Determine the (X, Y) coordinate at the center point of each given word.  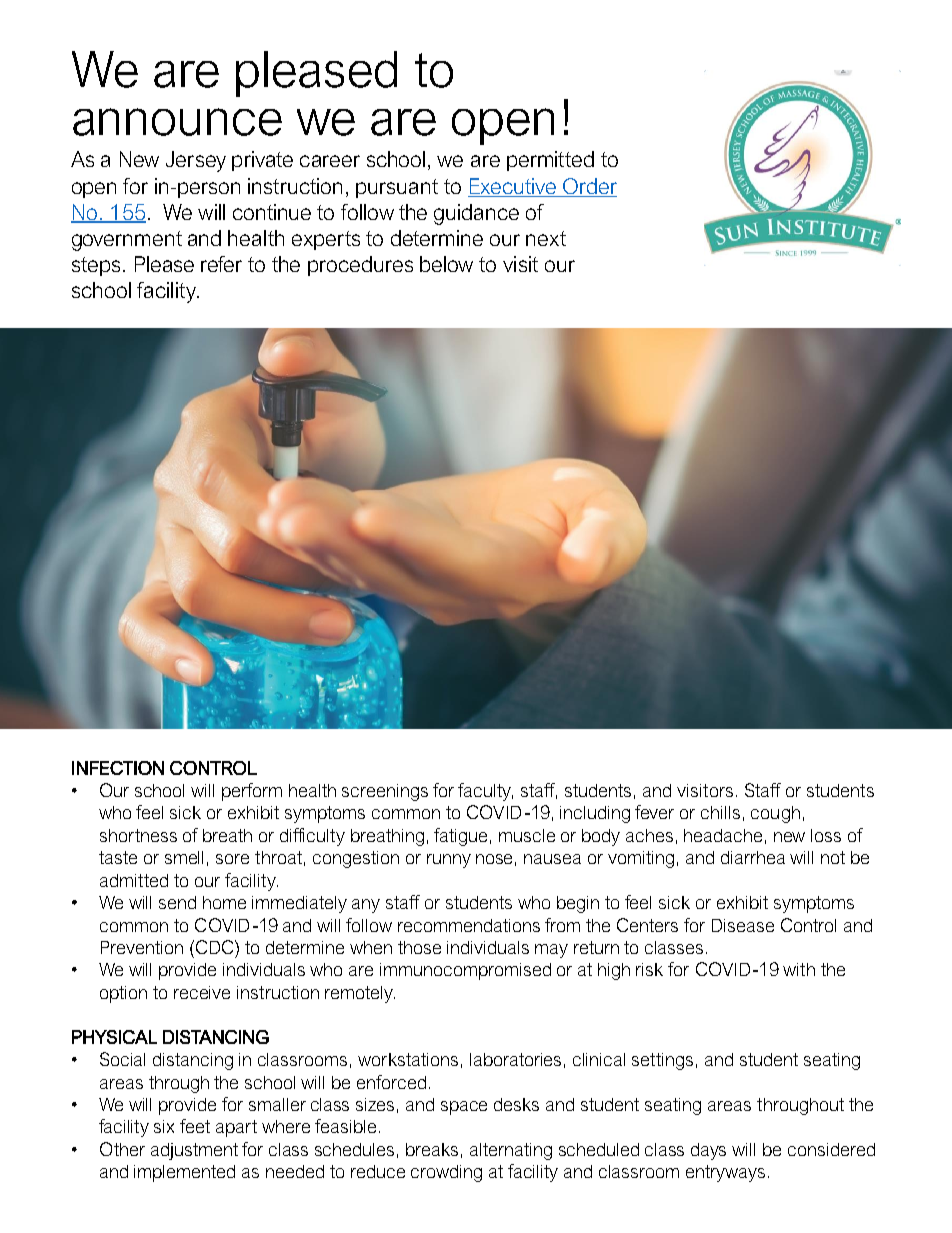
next (546, 238)
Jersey (196, 161)
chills (720, 812)
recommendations (469, 925)
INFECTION (118, 768)
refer (221, 264)
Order (590, 186)
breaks (432, 1149)
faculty (485, 792)
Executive (513, 186)
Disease (743, 925)
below (446, 264)
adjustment (194, 1151)
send (177, 902)
